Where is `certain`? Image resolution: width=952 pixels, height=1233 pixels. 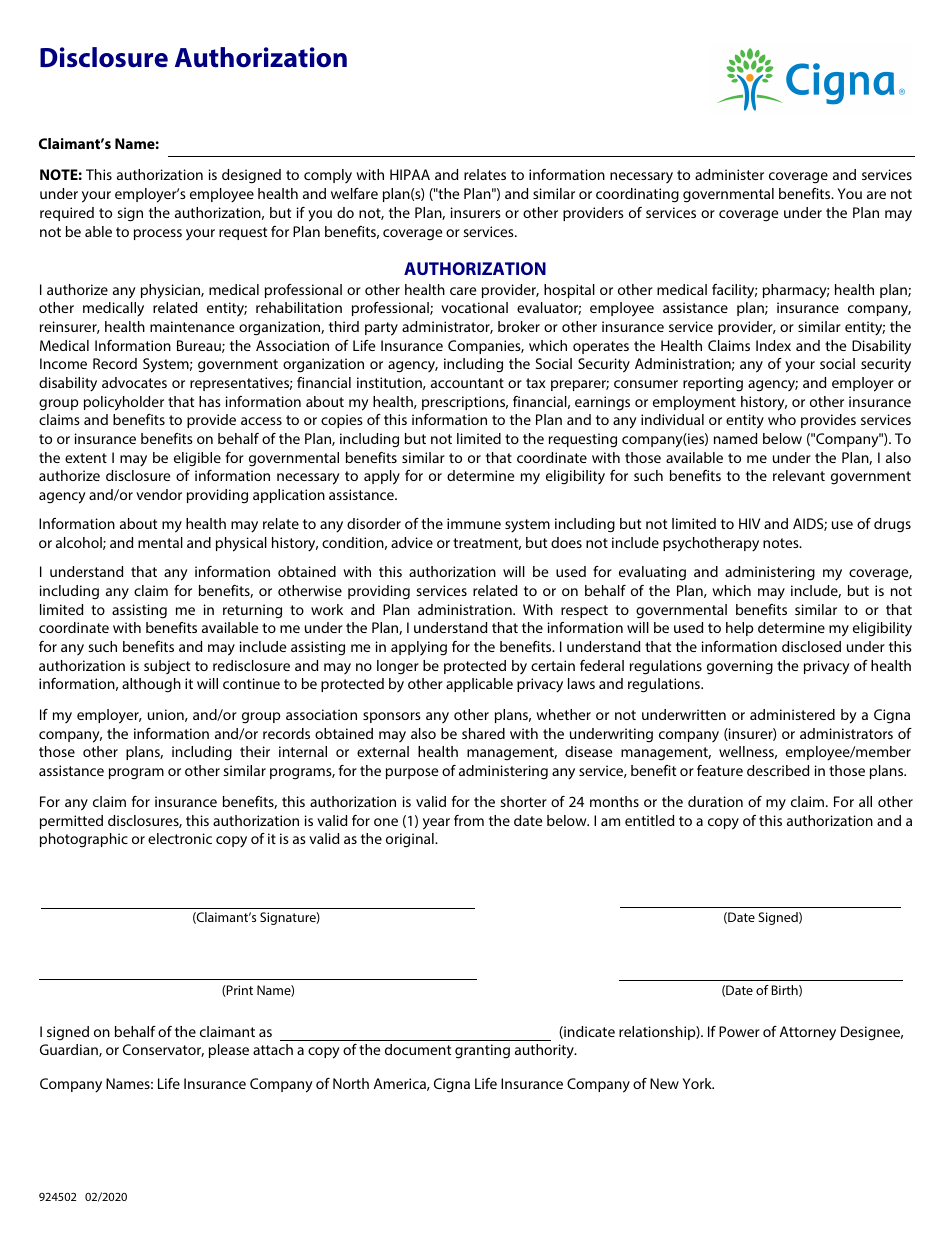 certain is located at coordinates (553, 665).
